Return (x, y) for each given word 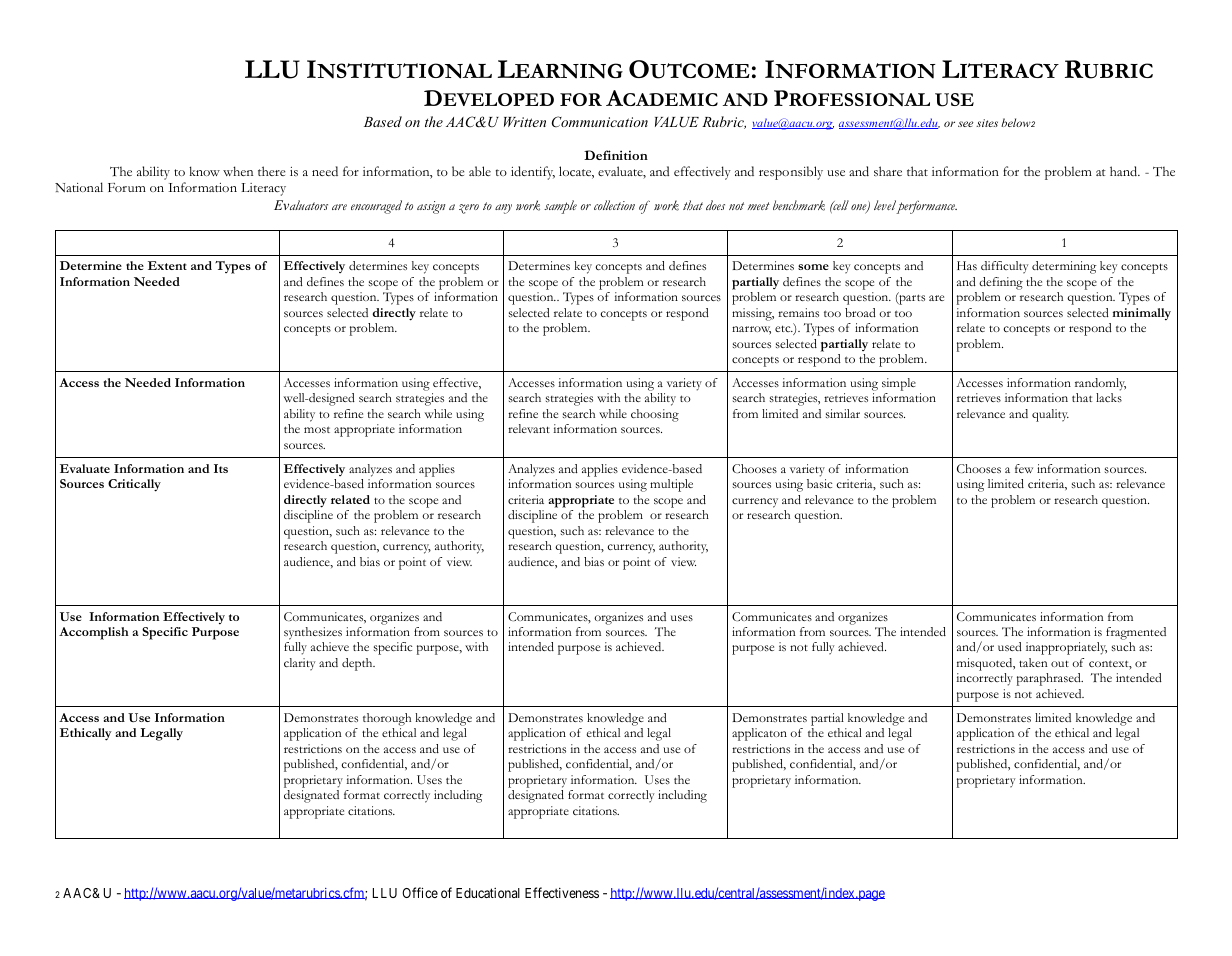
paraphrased (1050, 679)
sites (987, 123)
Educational (488, 893)
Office (420, 892)
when (238, 171)
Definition (616, 155)
